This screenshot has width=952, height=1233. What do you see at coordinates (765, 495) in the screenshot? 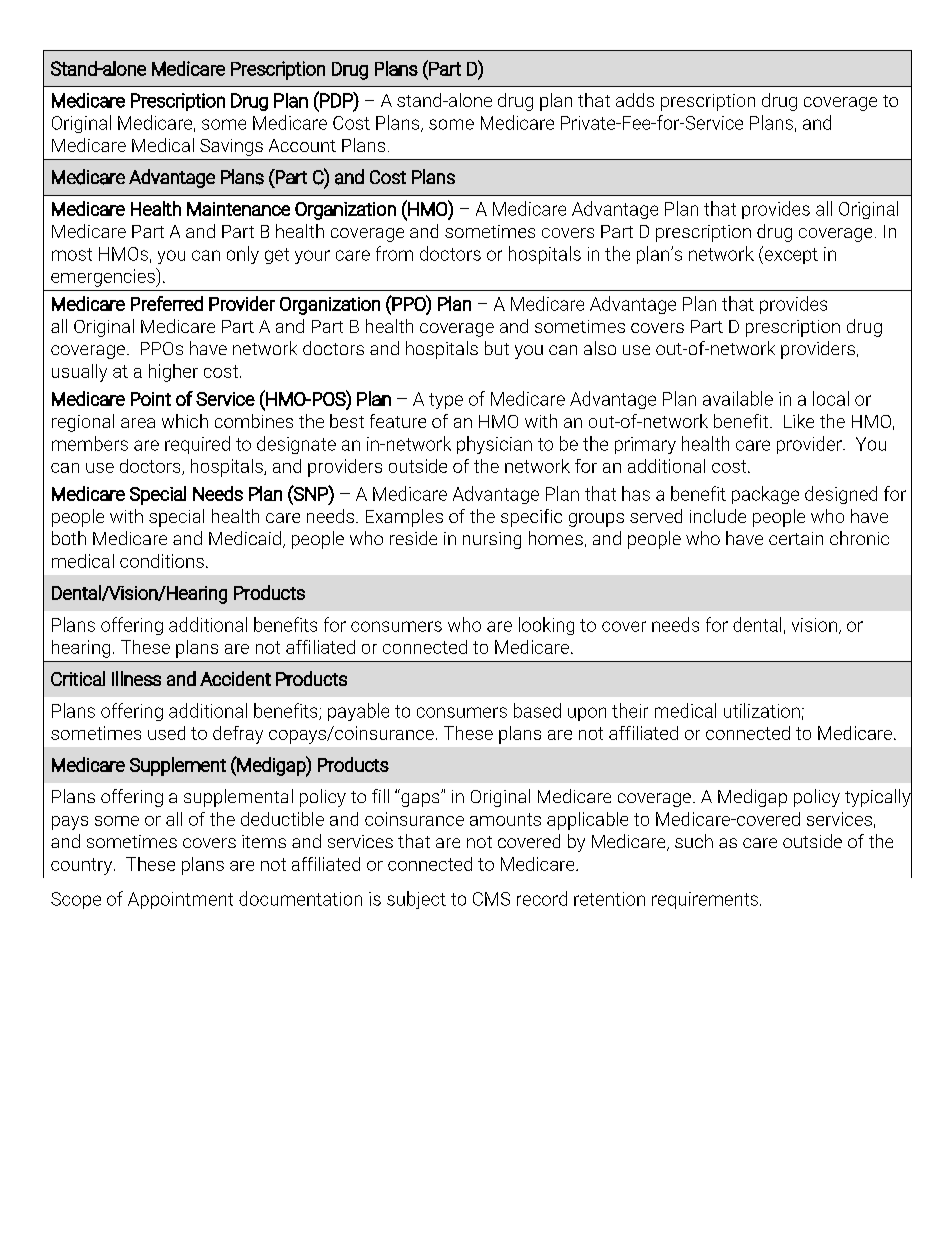
I see `package` at bounding box center [765, 495].
